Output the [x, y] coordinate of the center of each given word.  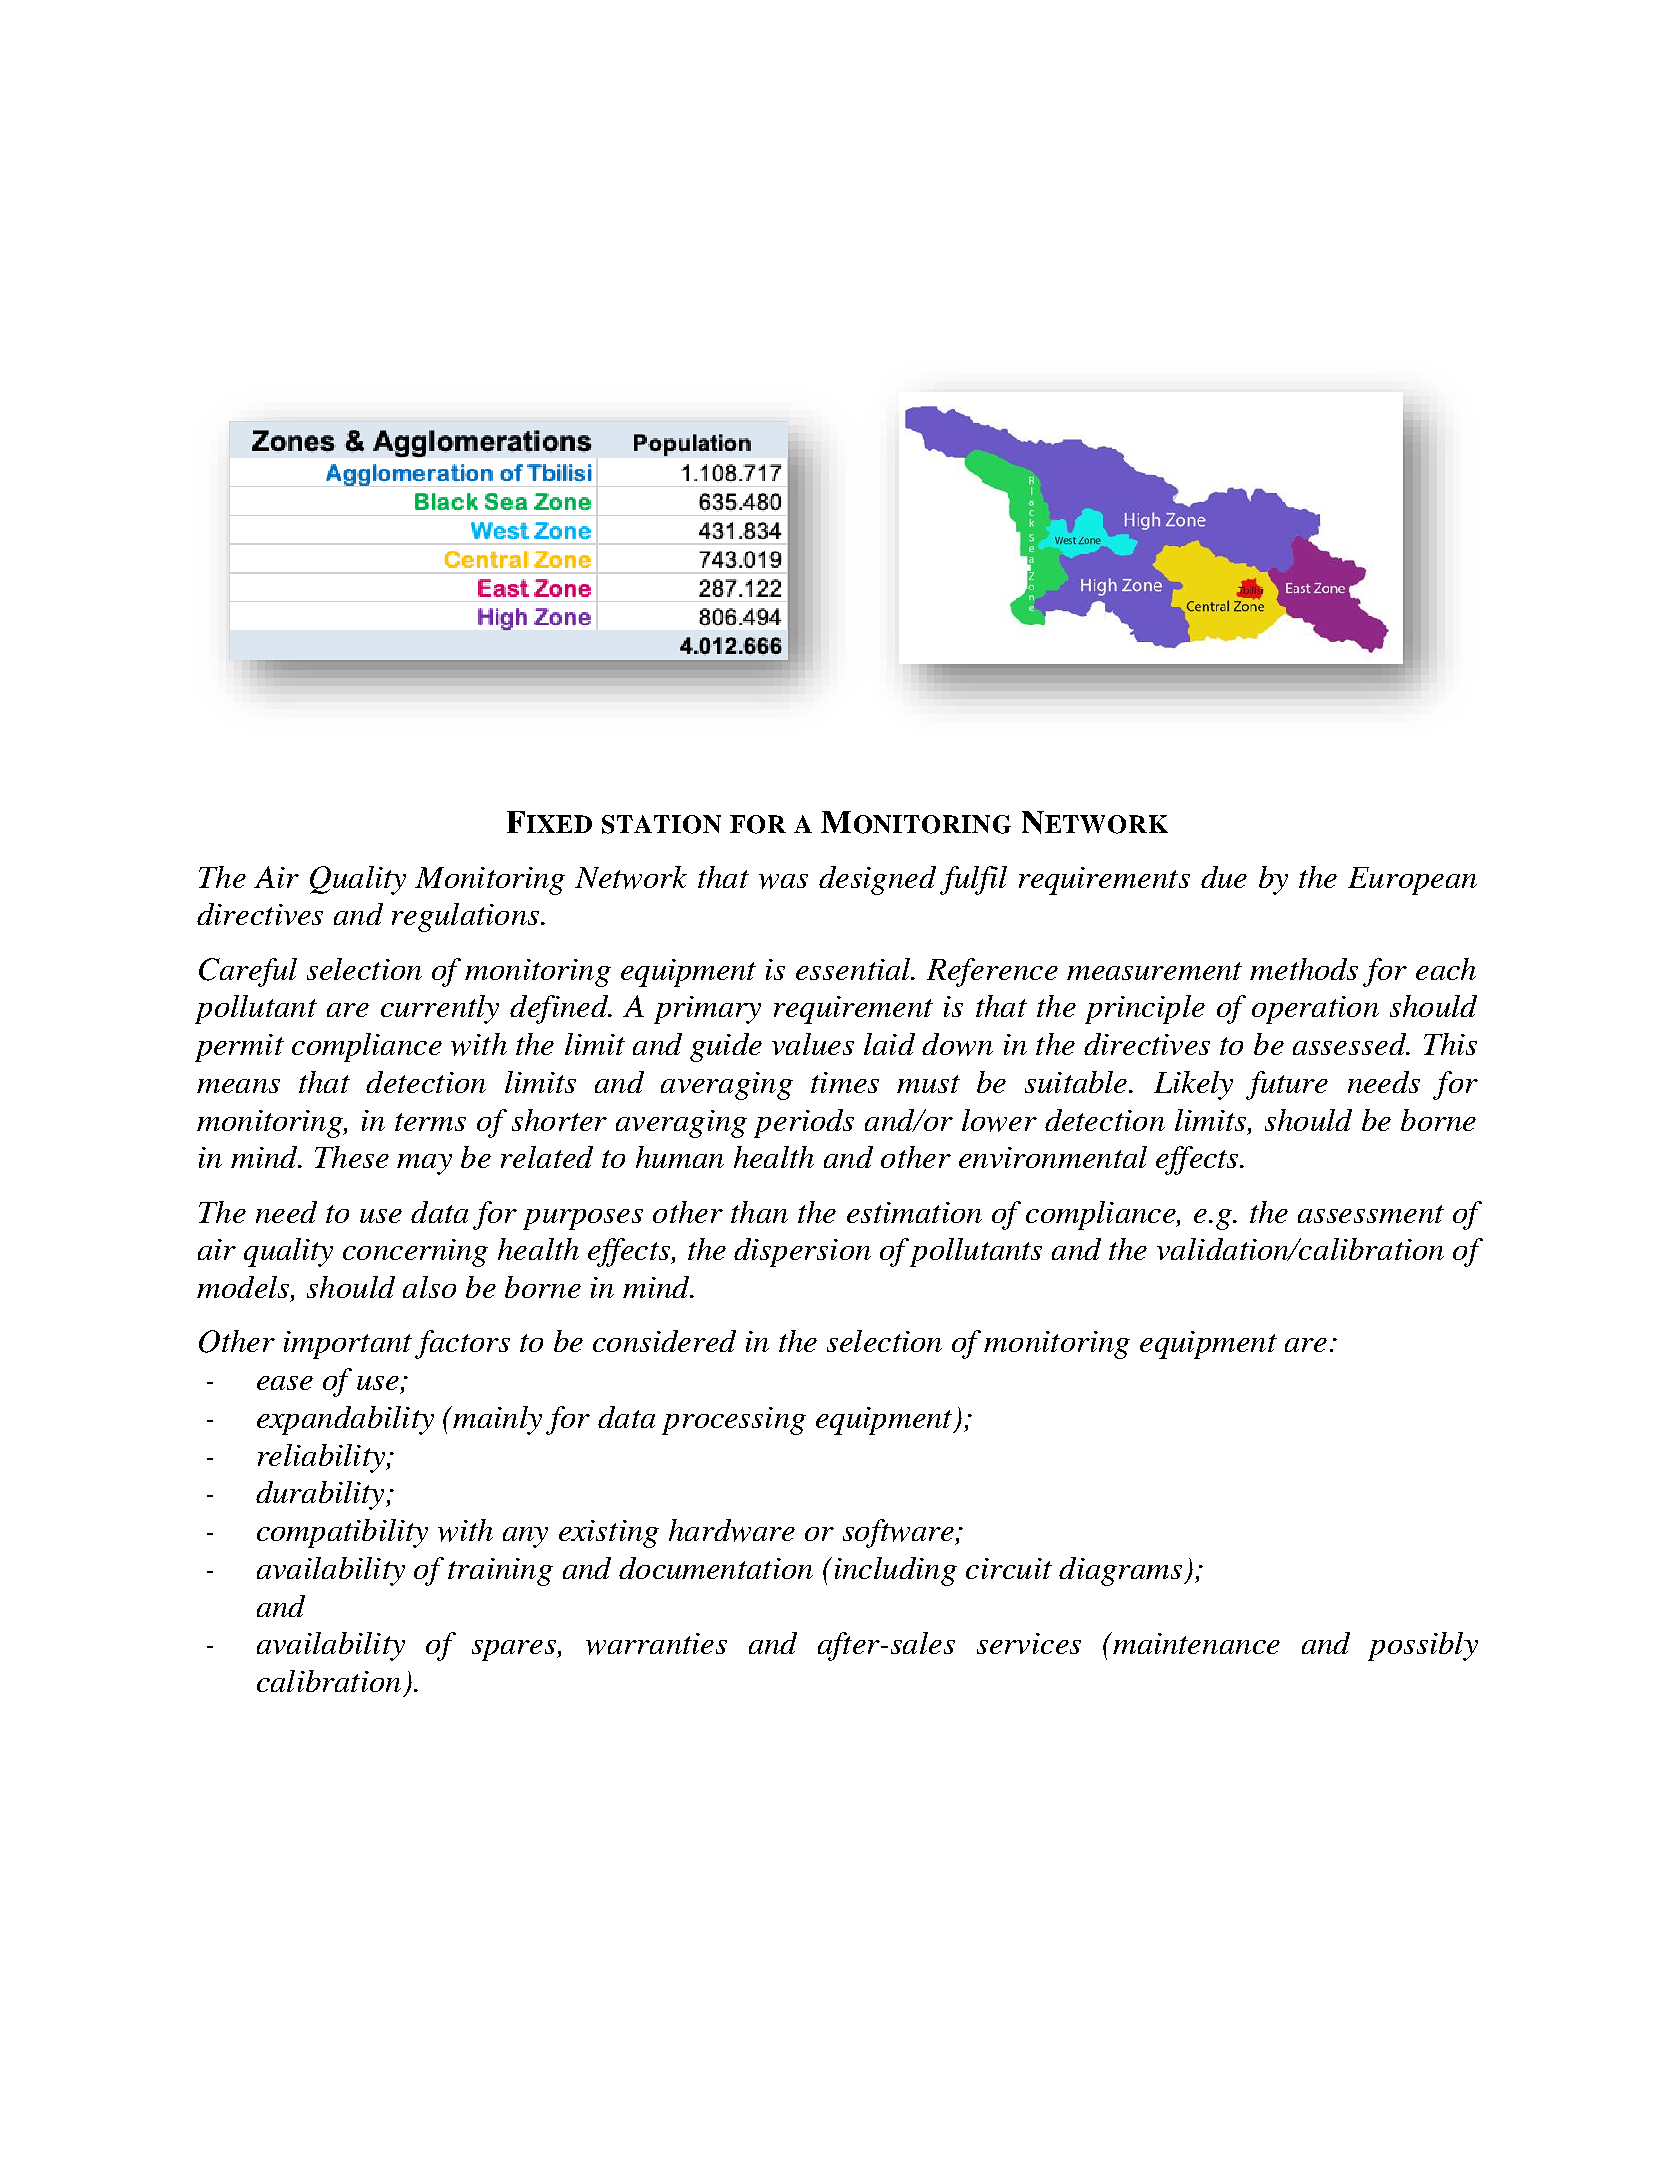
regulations [467, 917]
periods [804, 1123]
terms [430, 1122]
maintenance [1195, 1643]
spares [515, 1650]
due [1224, 877]
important [348, 1345]
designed [877, 880]
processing [734, 1421]
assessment [1371, 1214]
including [896, 1571]
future [1287, 1085]
